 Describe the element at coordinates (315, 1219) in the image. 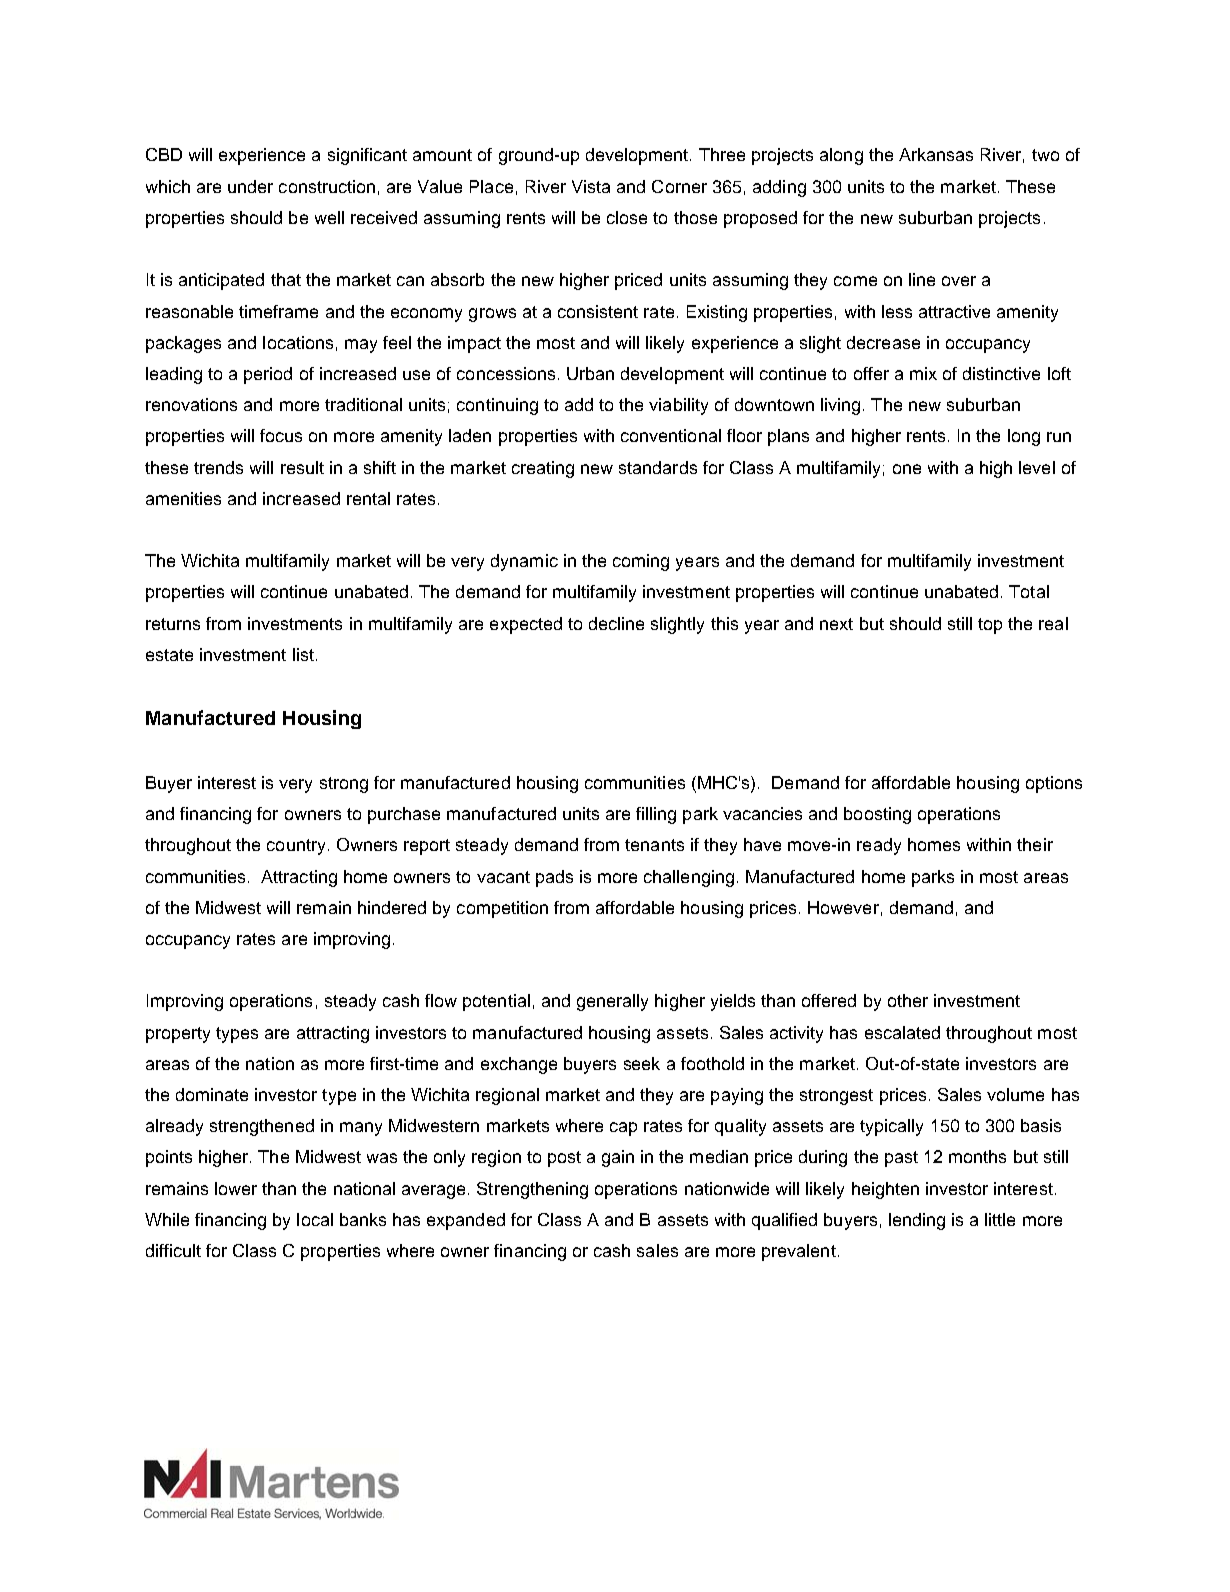

I see `local` at that location.
